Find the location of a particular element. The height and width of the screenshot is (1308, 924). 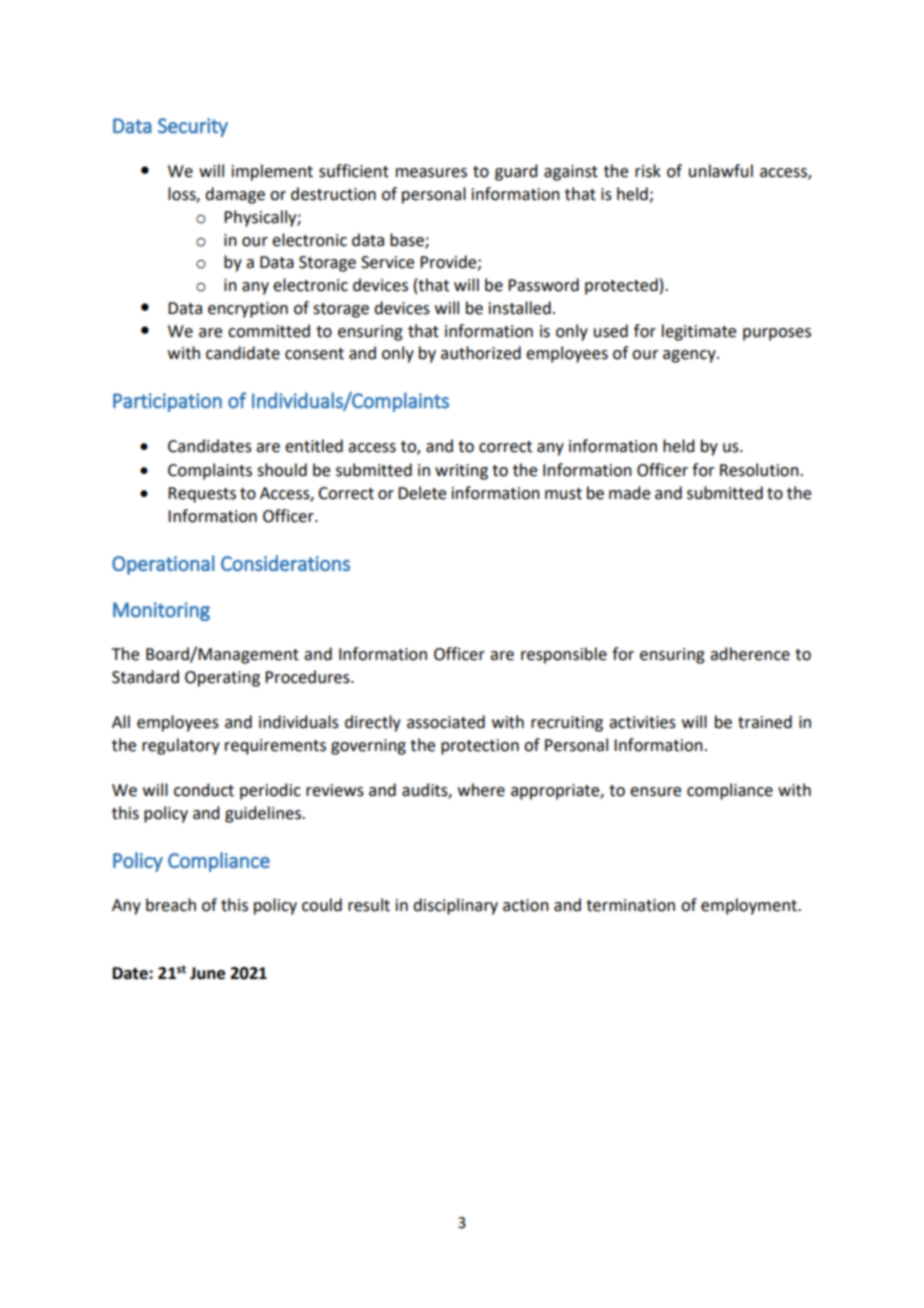

disciplinary is located at coordinates (455, 906).
